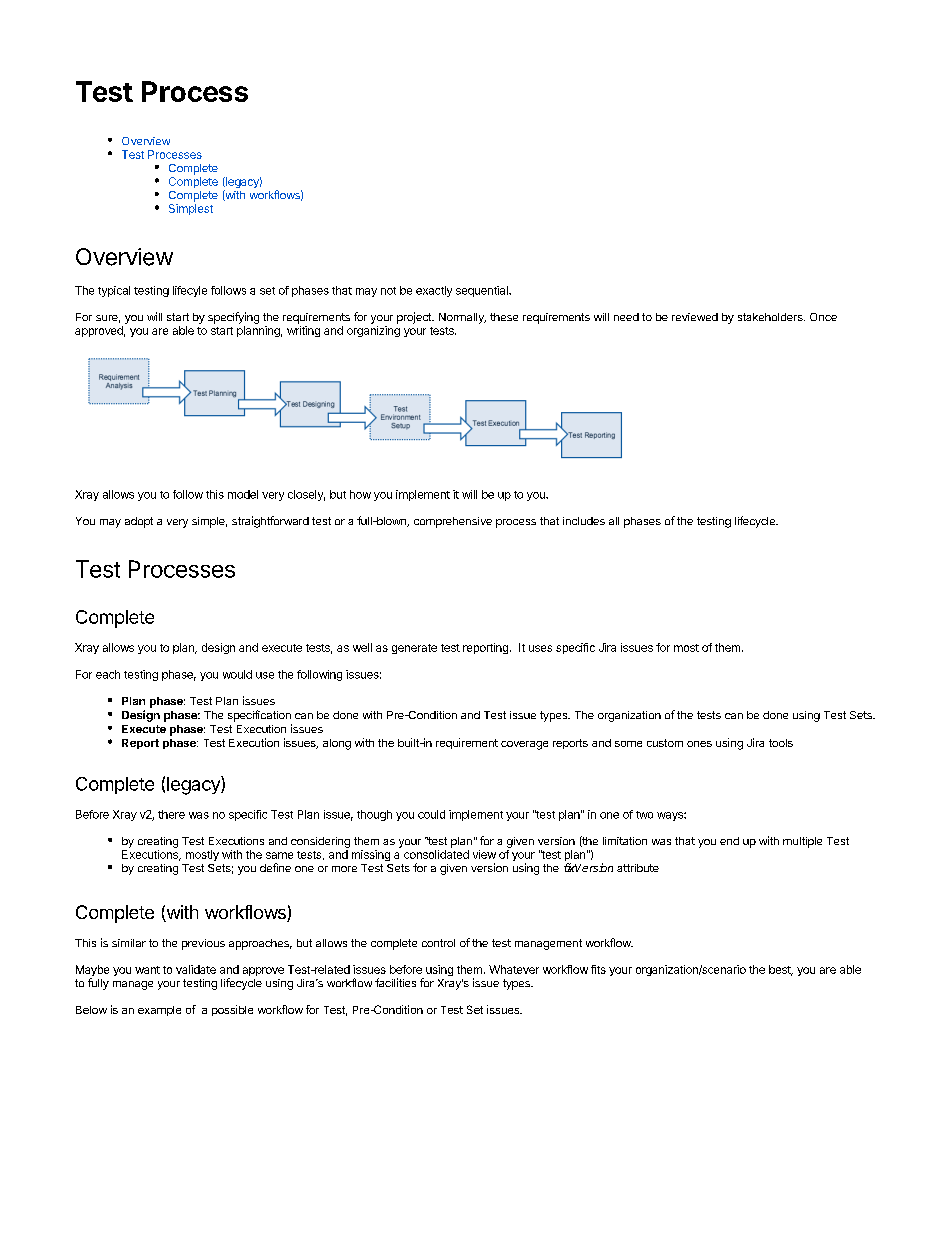  What do you see at coordinates (196, 969) in the image?
I see `validate` at bounding box center [196, 969].
